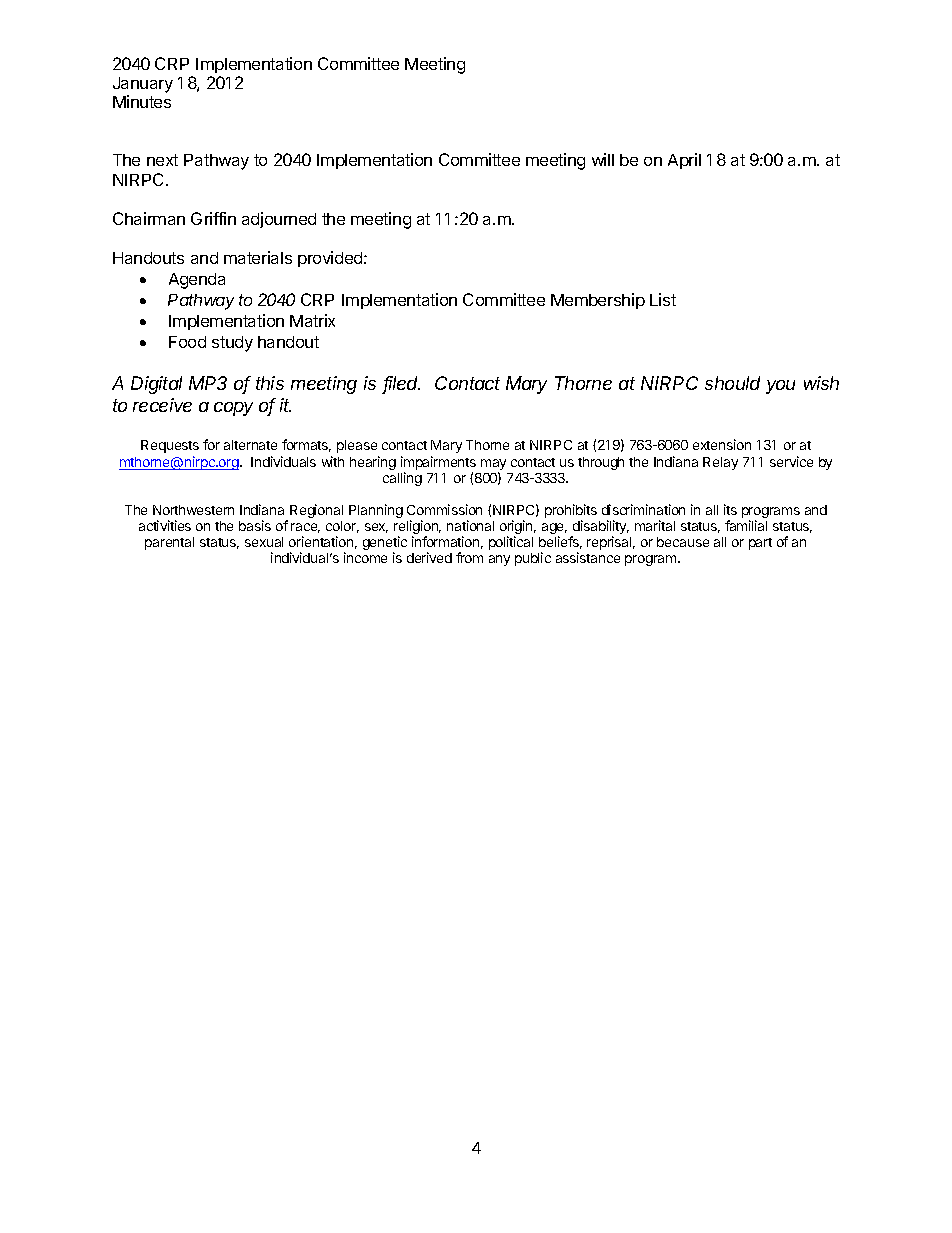 Image resolution: width=952 pixels, height=1233 pixels. I want to click on political, so click(511, 543).
